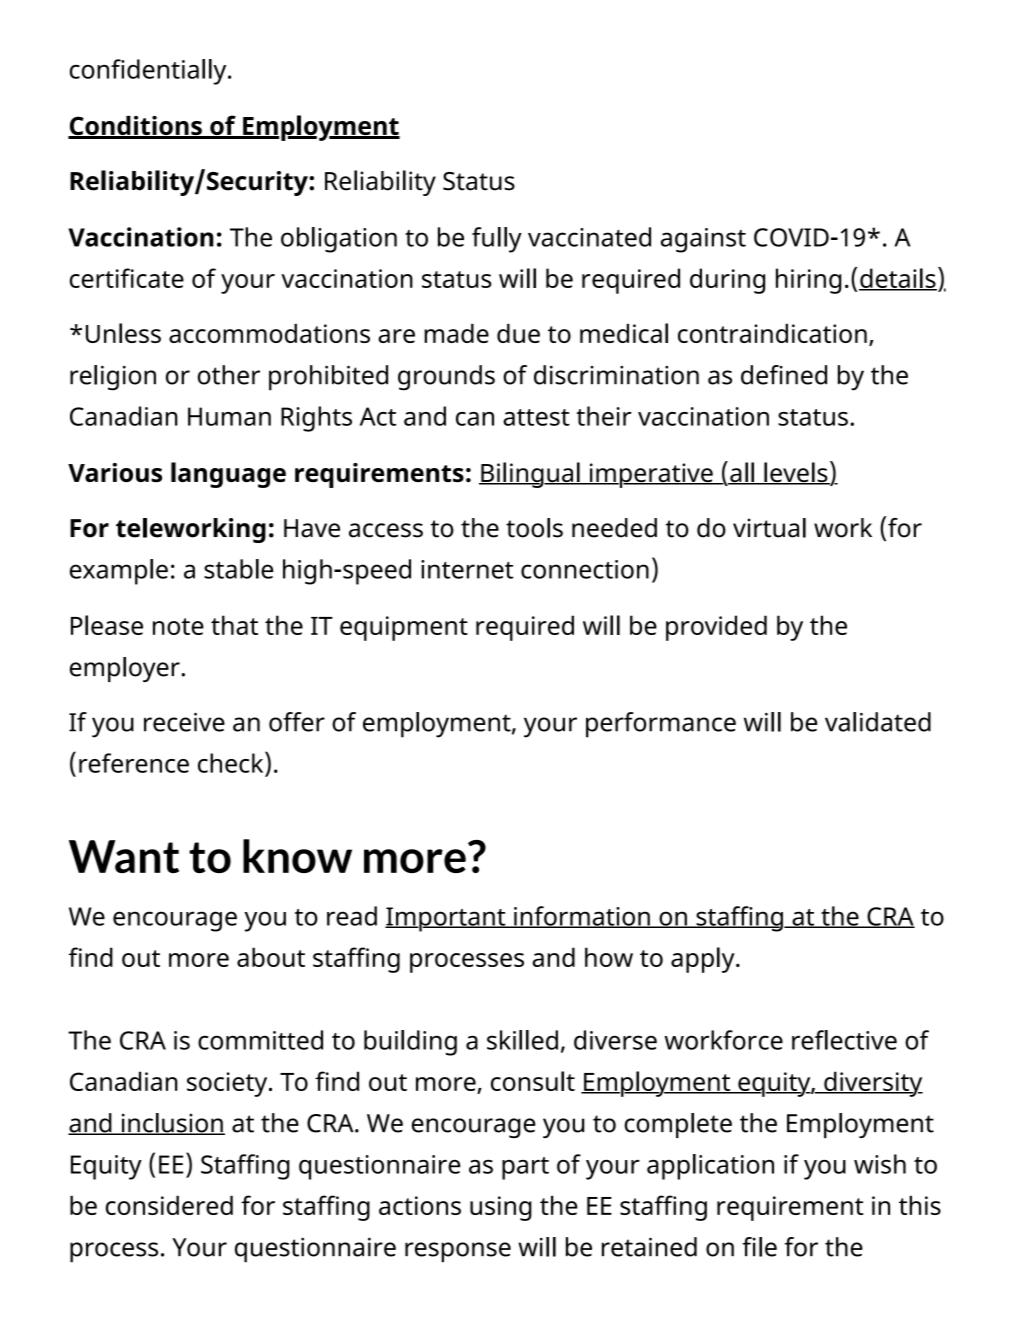 Image resolution: width=1022 pixels, height=1323 pixels. Describe the element at coordinates (878, 722) in the image. I see `validated` at that location.
